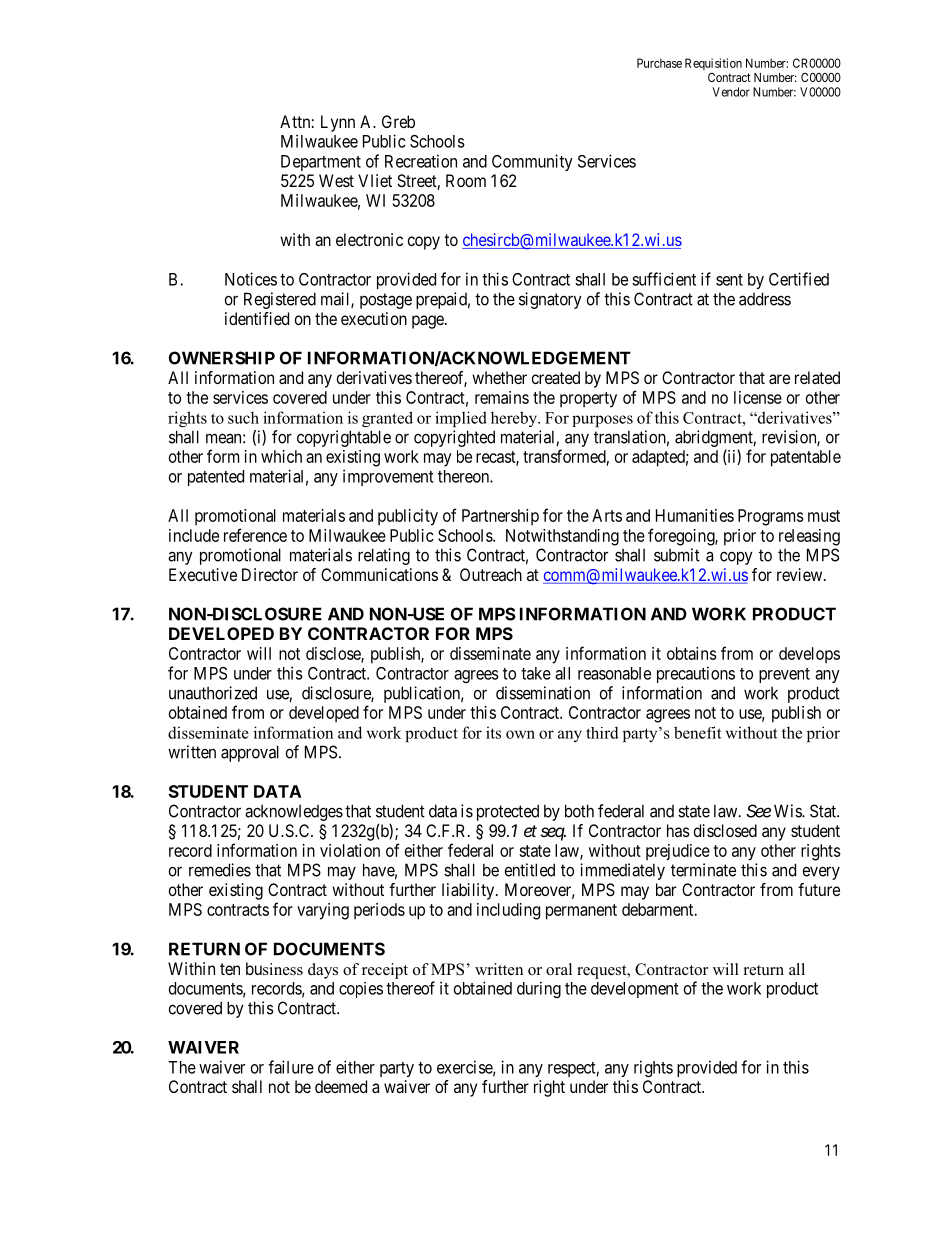 The width and height of the screenshot is (952, 1233). What do you see at coordinates (338, 123) in the screenshot?
I see `Lynn` at bounding box center [338, 123].
